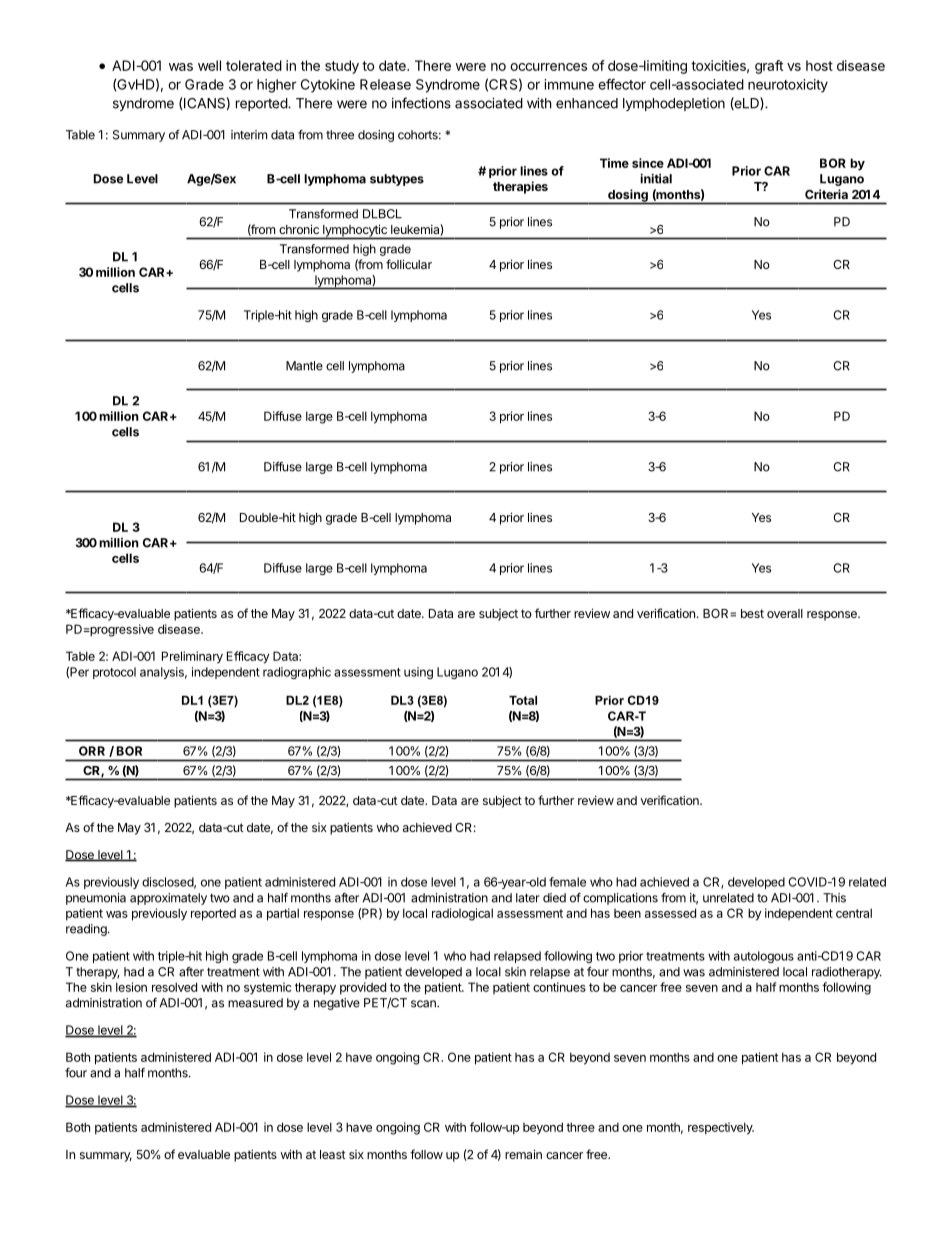  Describe the element at coordinates (192, 657) in the screenshot. I see `Preliminary` at that location.
